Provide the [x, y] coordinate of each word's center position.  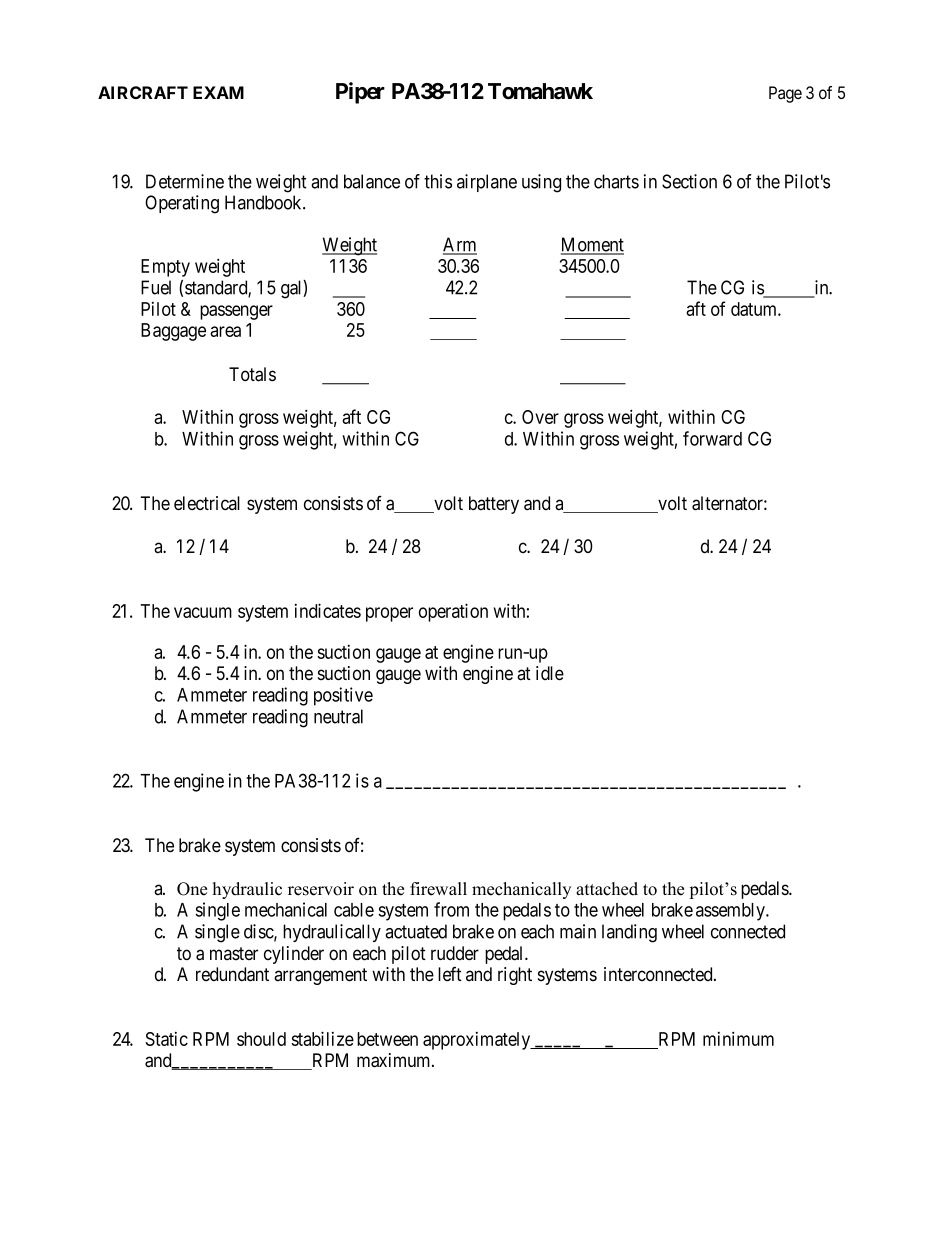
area [225, 331]
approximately [478, 1041]
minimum [738, 1038]
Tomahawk [540, 91]
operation [453, 612]
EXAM [218, 92]
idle [550, 673]
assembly [731, 912]
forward [712, 438]
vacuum [203, 612]
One [192, 889]
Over [540, 417]
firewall [438, 889]
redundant [232, 974]
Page [785, 94]
